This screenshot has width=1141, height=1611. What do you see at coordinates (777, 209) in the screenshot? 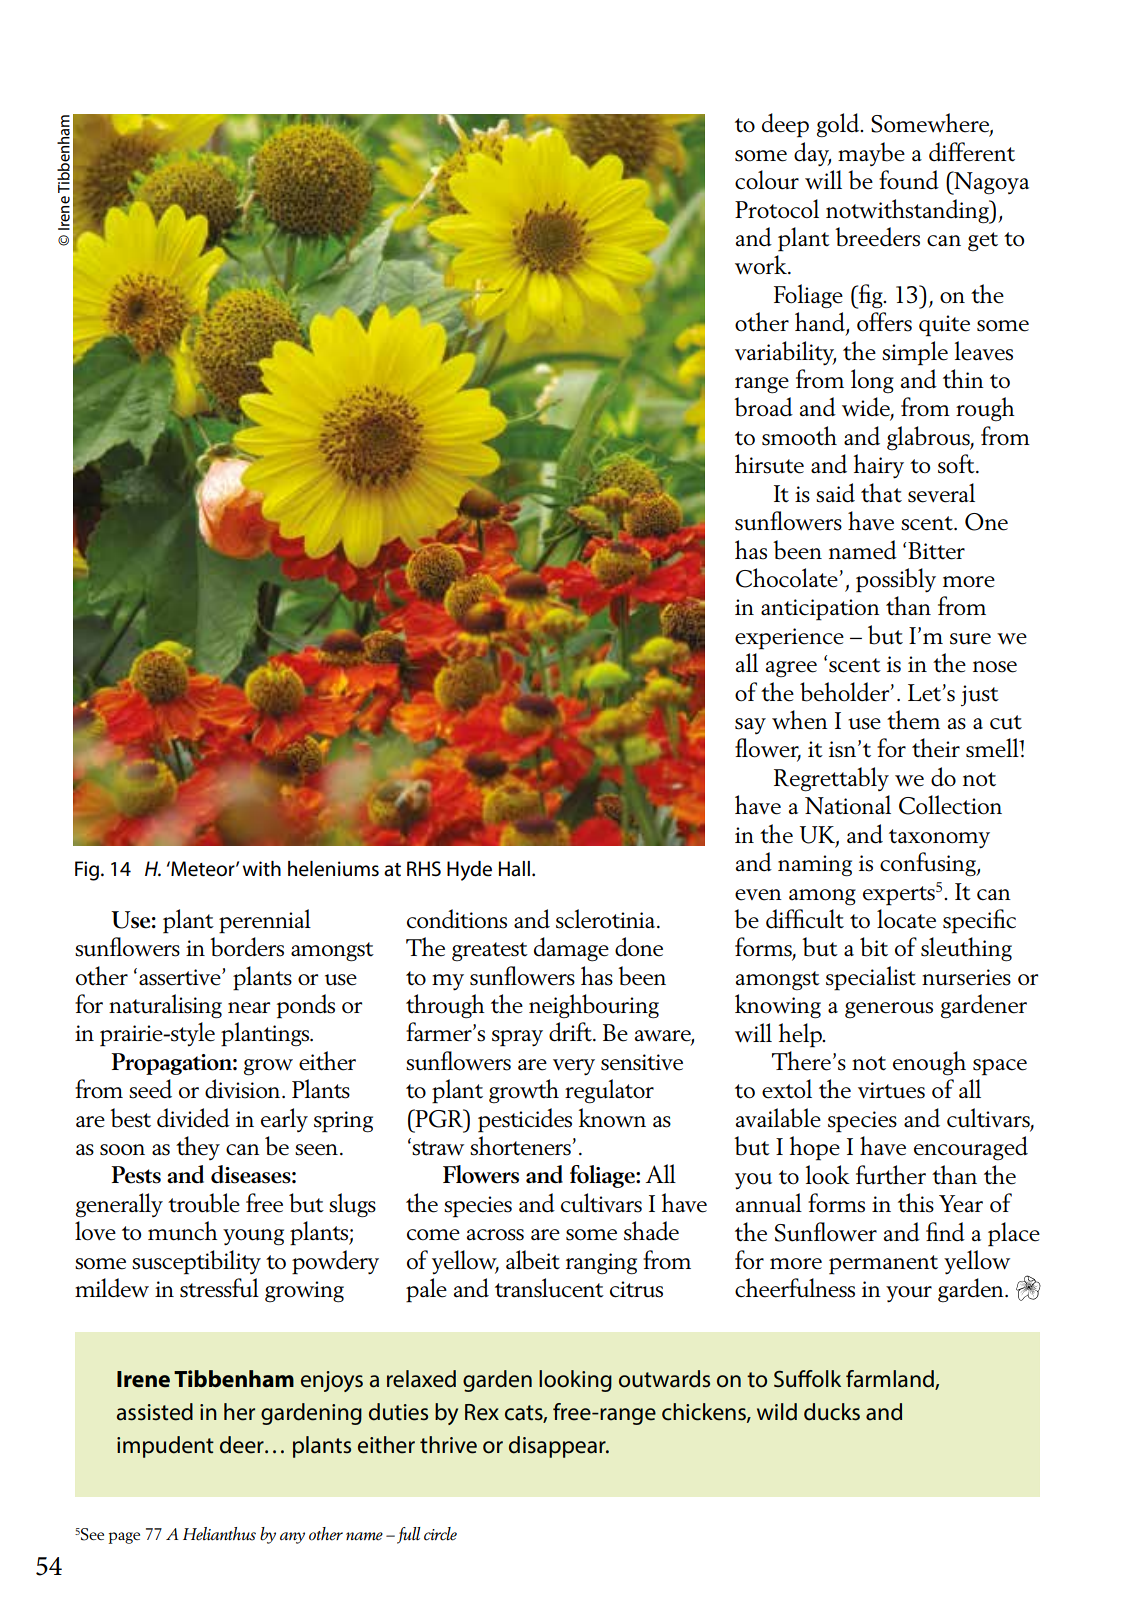
I see `Protocol` at bounding box center [777, 209].
